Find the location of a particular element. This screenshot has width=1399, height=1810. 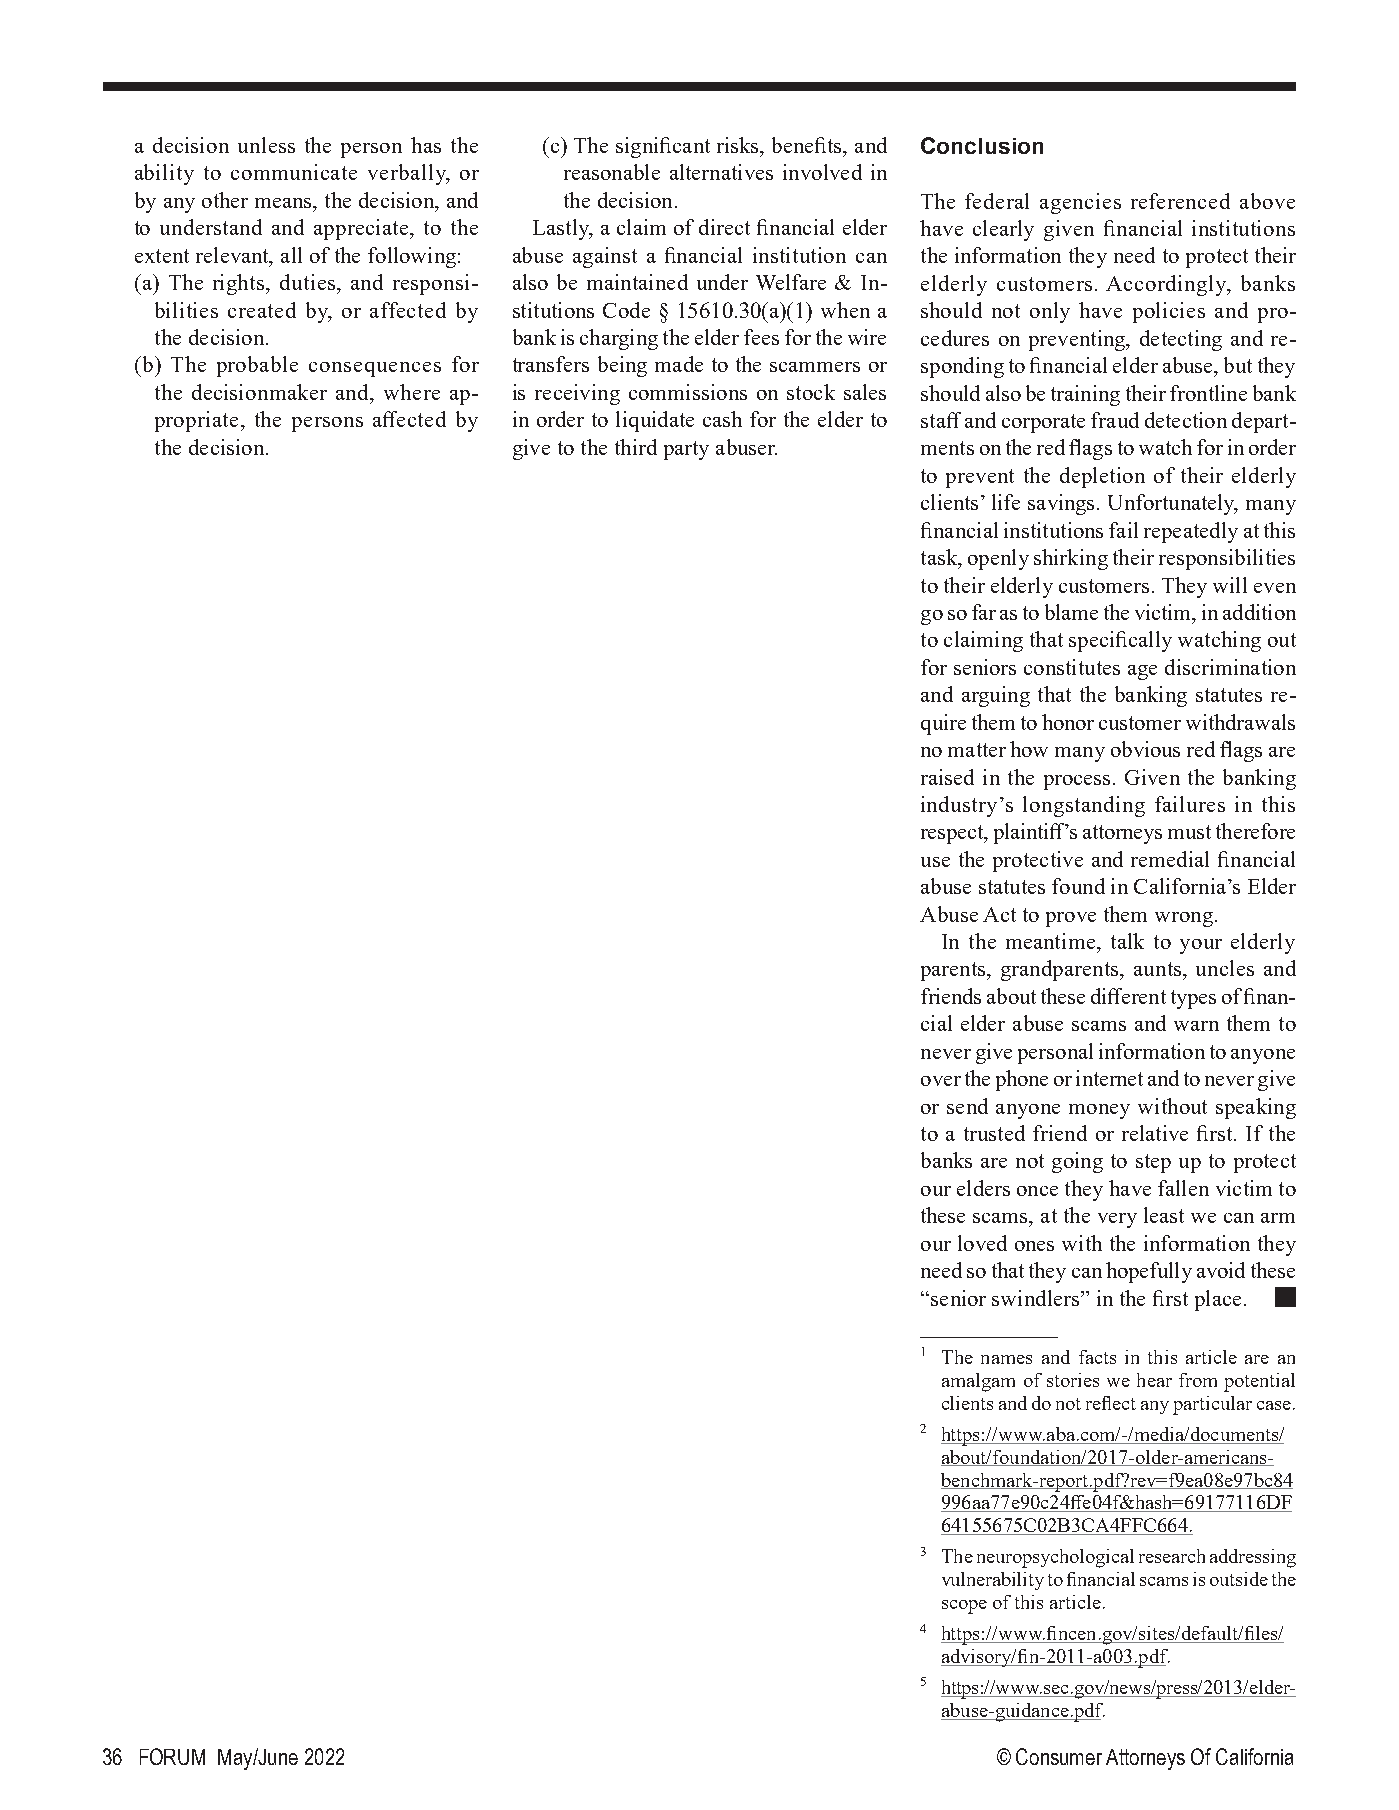

referenced is located at coordinates (1180, 201).
